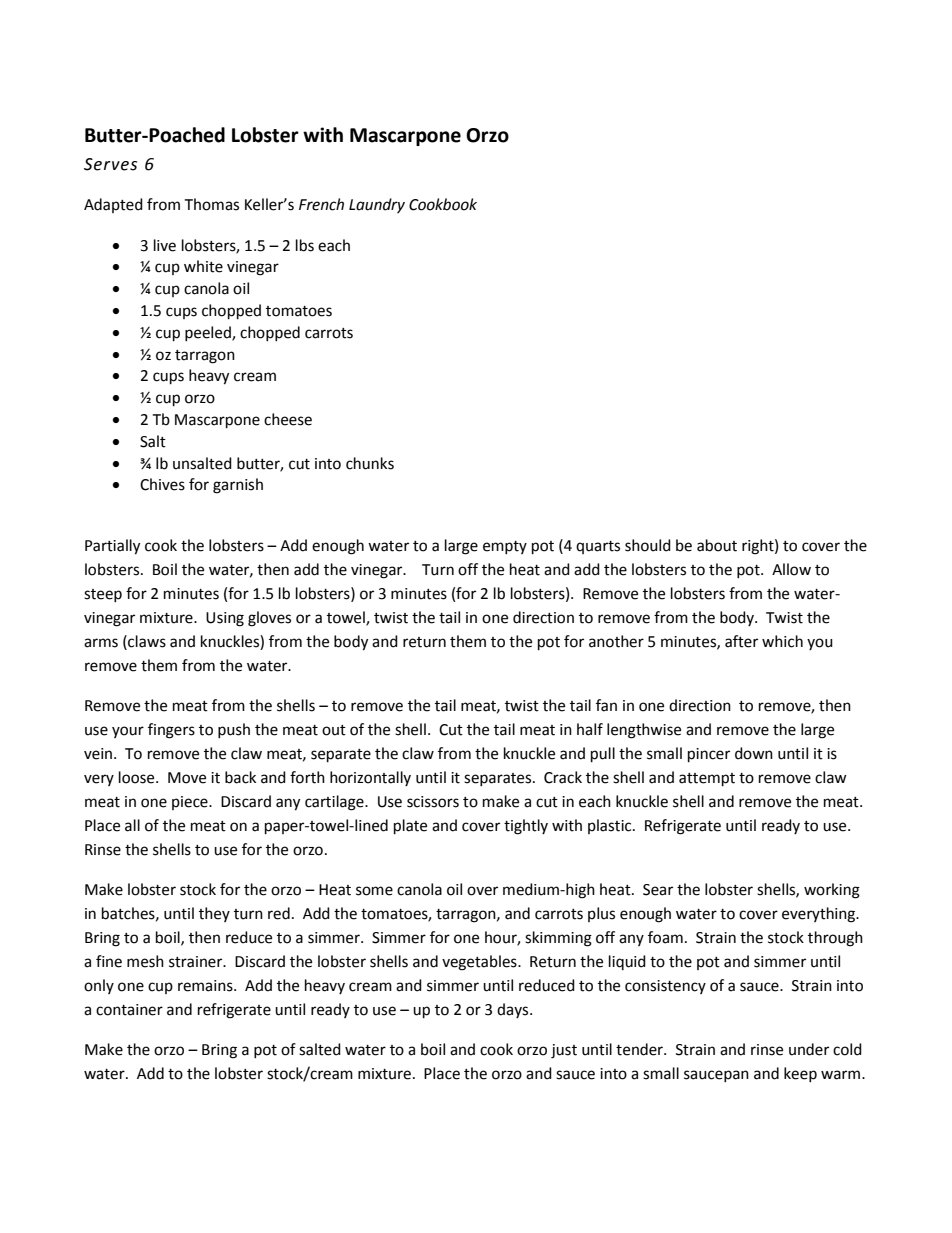 Image resolution: width=952 pixels, height=1233 pixels. What do you see at coordinates (377, 205) in the document?
I see `Laundry` at bounding box center [377, 205].
